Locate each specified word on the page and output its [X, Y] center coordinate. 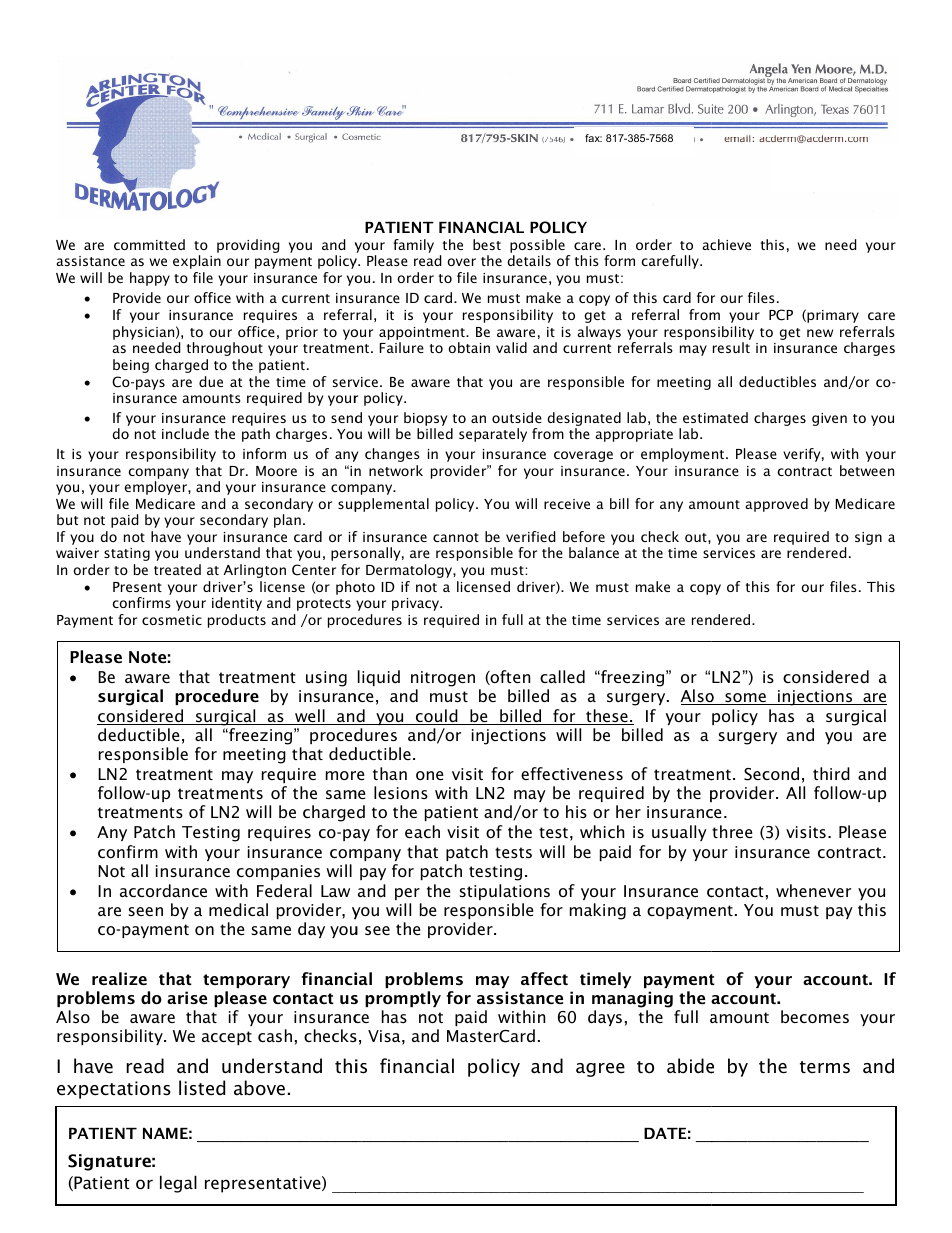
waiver [77, 553]
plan [287, 521]
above [259, 1088]
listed [202, 1088]
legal [178, 1184]
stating [127, 554]
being [131, 366]
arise [187, 997]
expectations [114, 1090]
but [67, 519]
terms [825, 1067]
